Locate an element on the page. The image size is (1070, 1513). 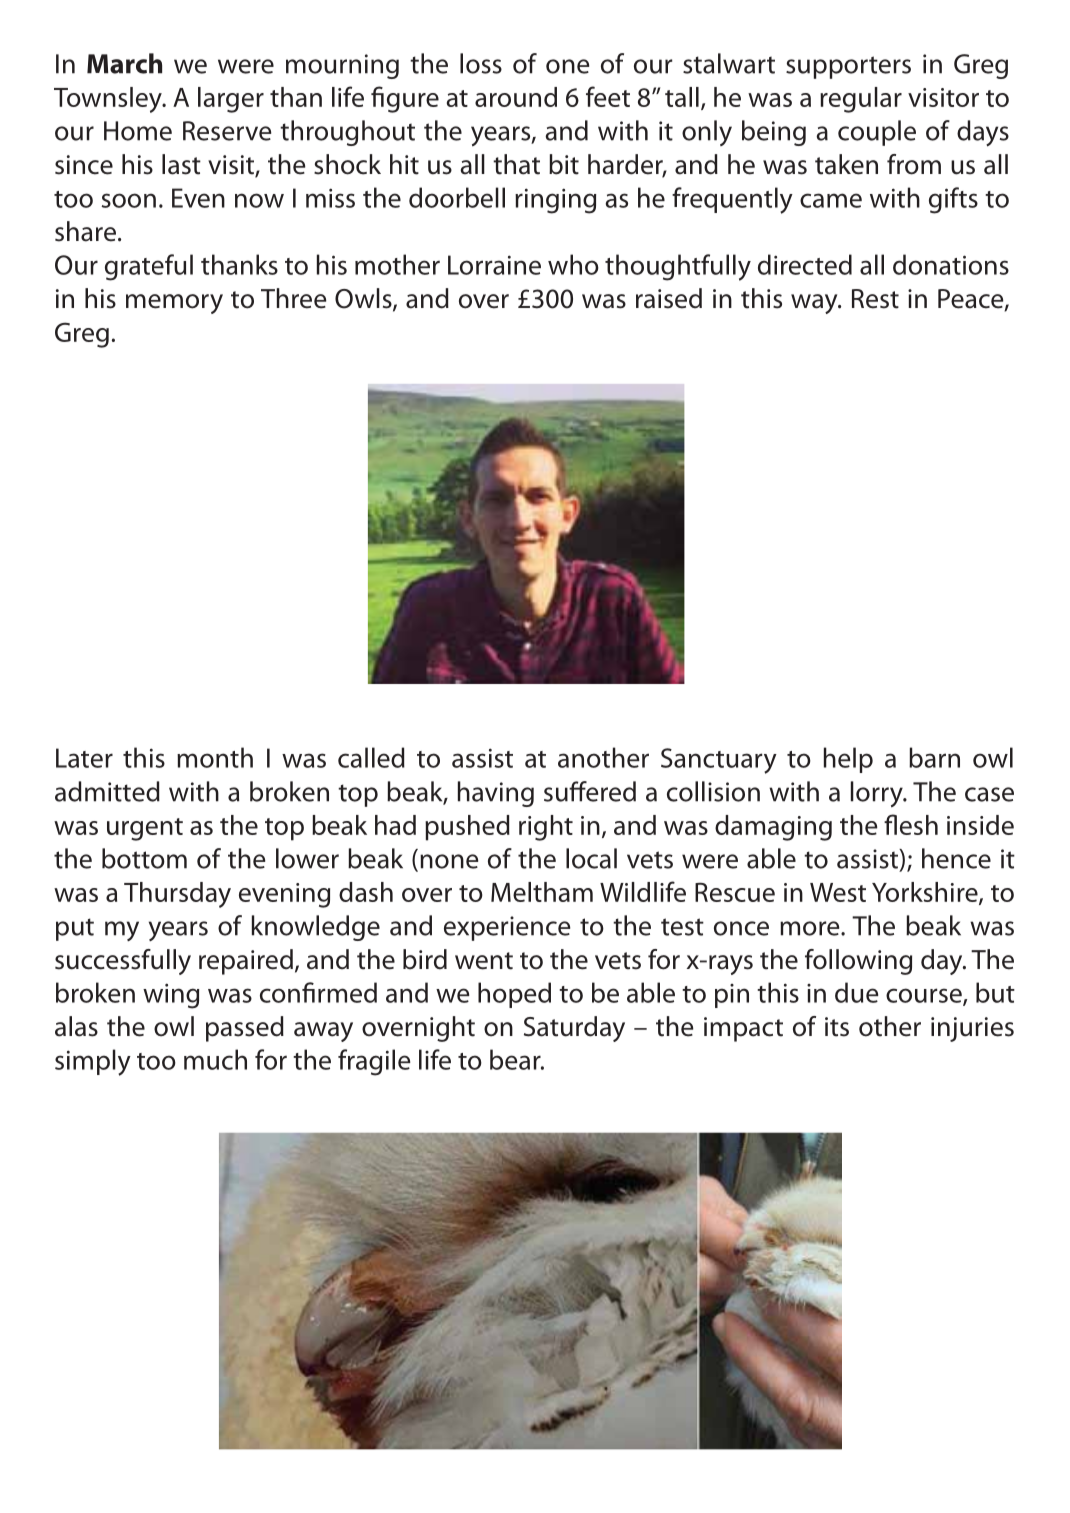
larger is located at coordinates (231, 100).
